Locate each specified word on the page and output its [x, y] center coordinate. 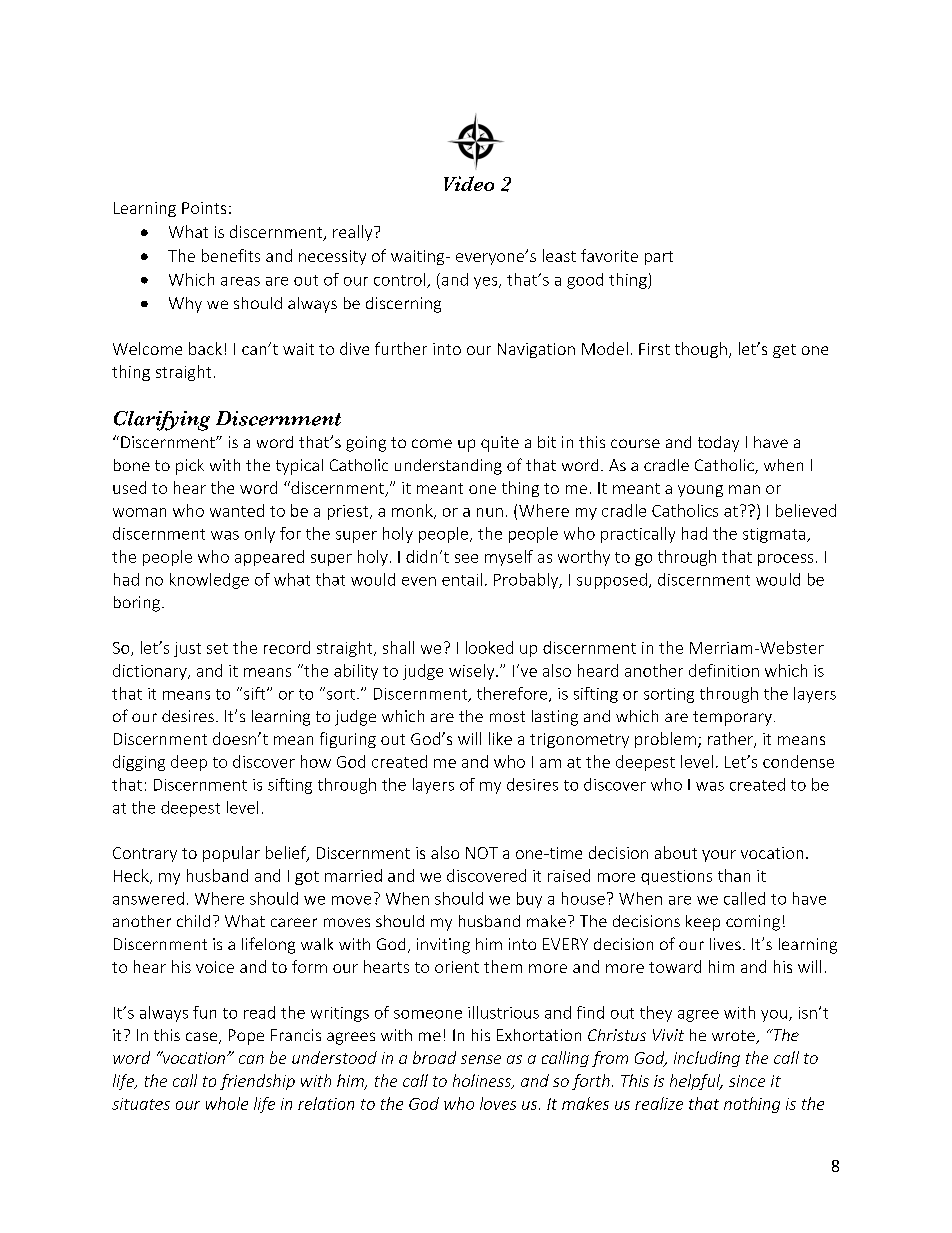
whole [227, 1103]
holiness [483, 1081]
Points [204, 208]
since [747, 1081]
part [659, 258]
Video [469, 183]
